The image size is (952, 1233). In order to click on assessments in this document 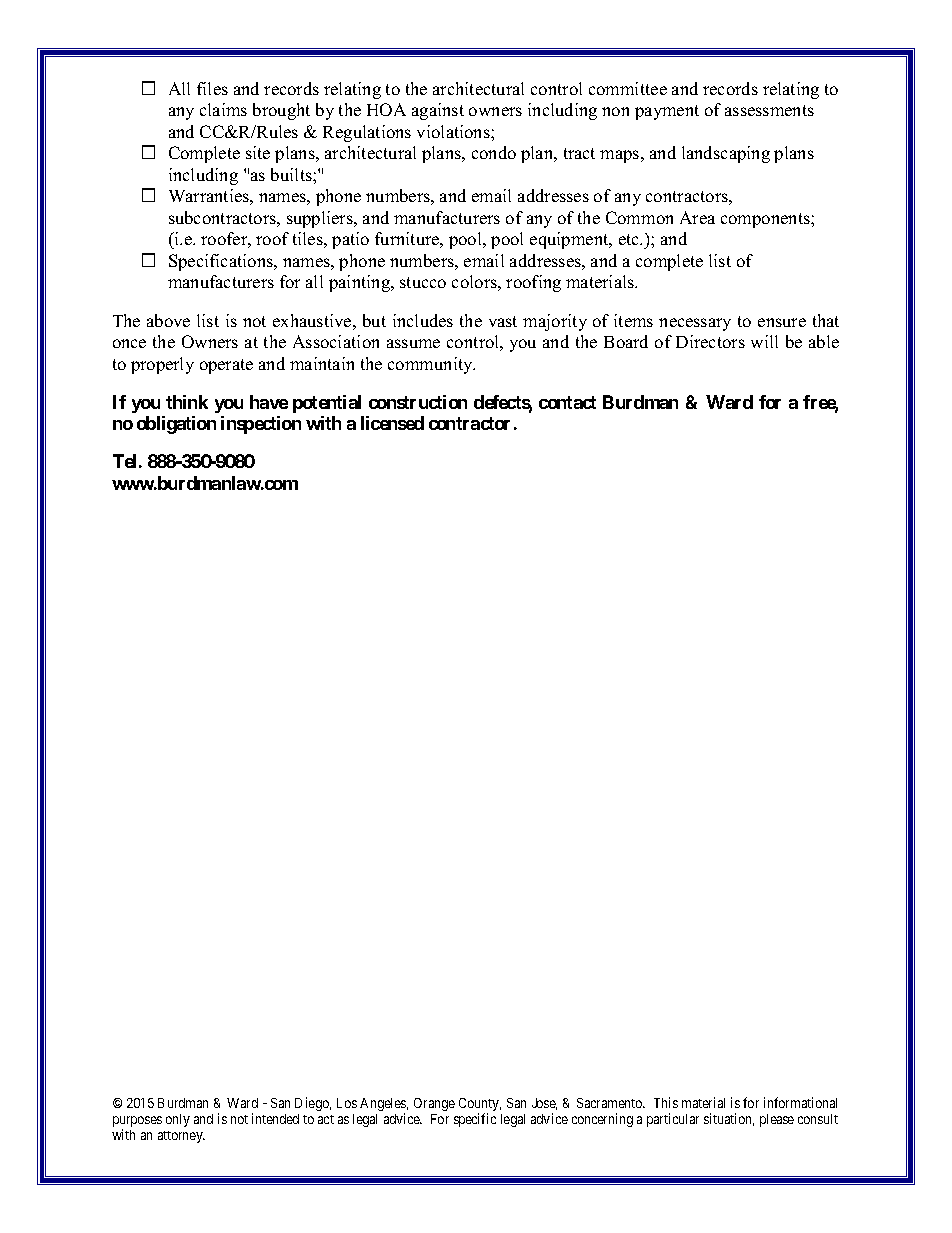, I will do `click(769, 110)`.
